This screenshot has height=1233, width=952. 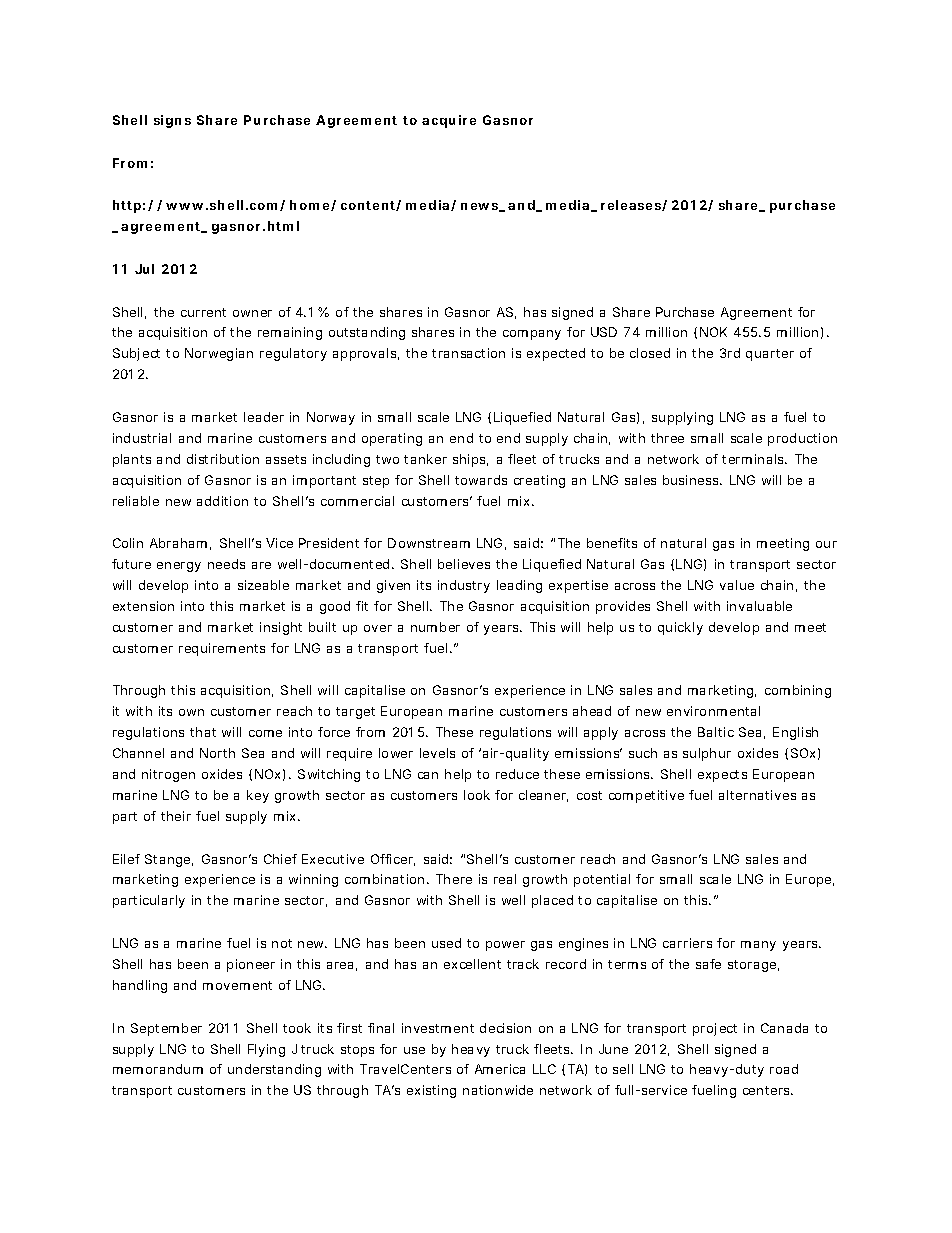 I want to click on environmental, so click(x=713, y=711).
